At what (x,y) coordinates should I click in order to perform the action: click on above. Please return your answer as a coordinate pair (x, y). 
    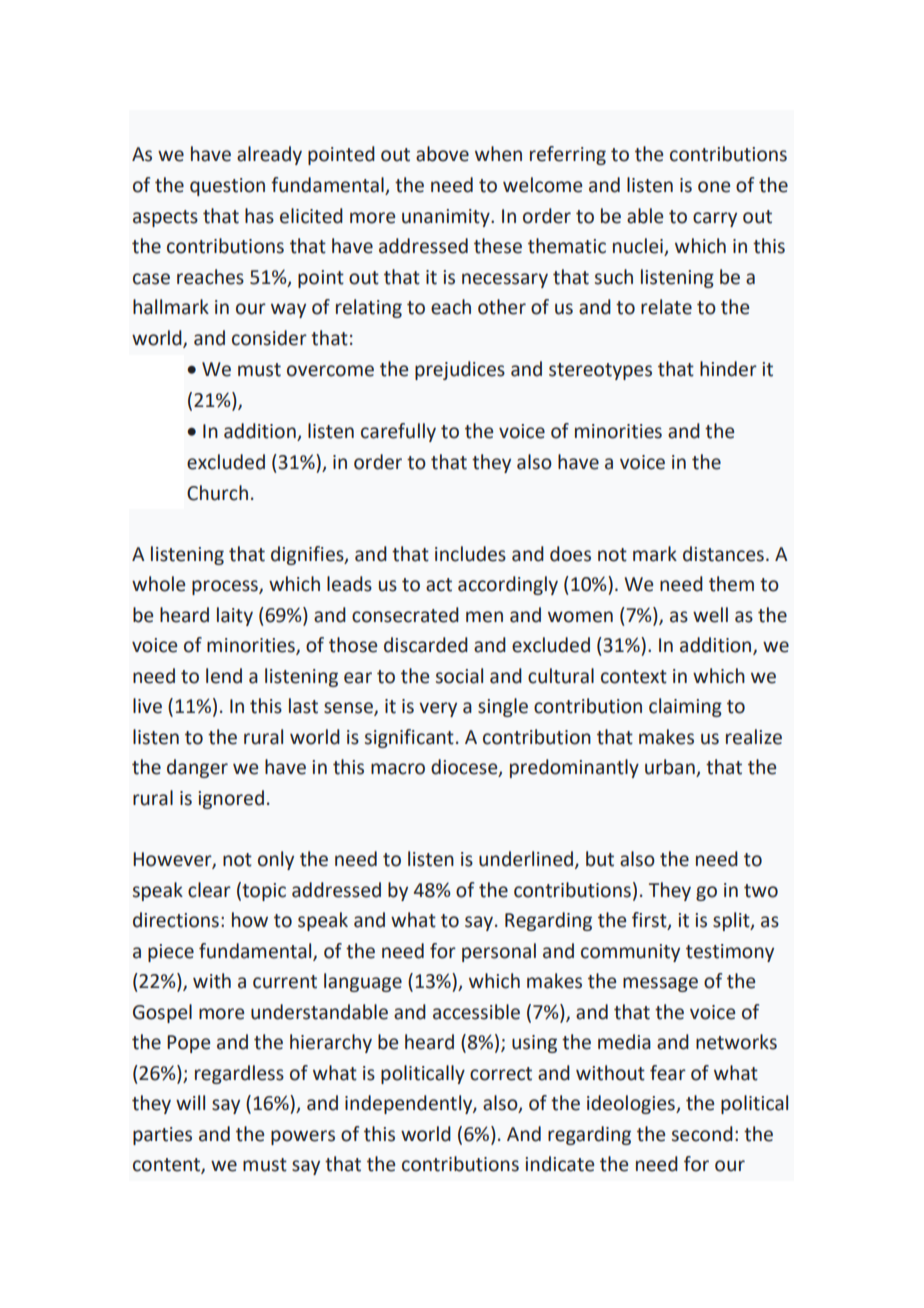
    Looking at the image, I should click on (442, 154).
